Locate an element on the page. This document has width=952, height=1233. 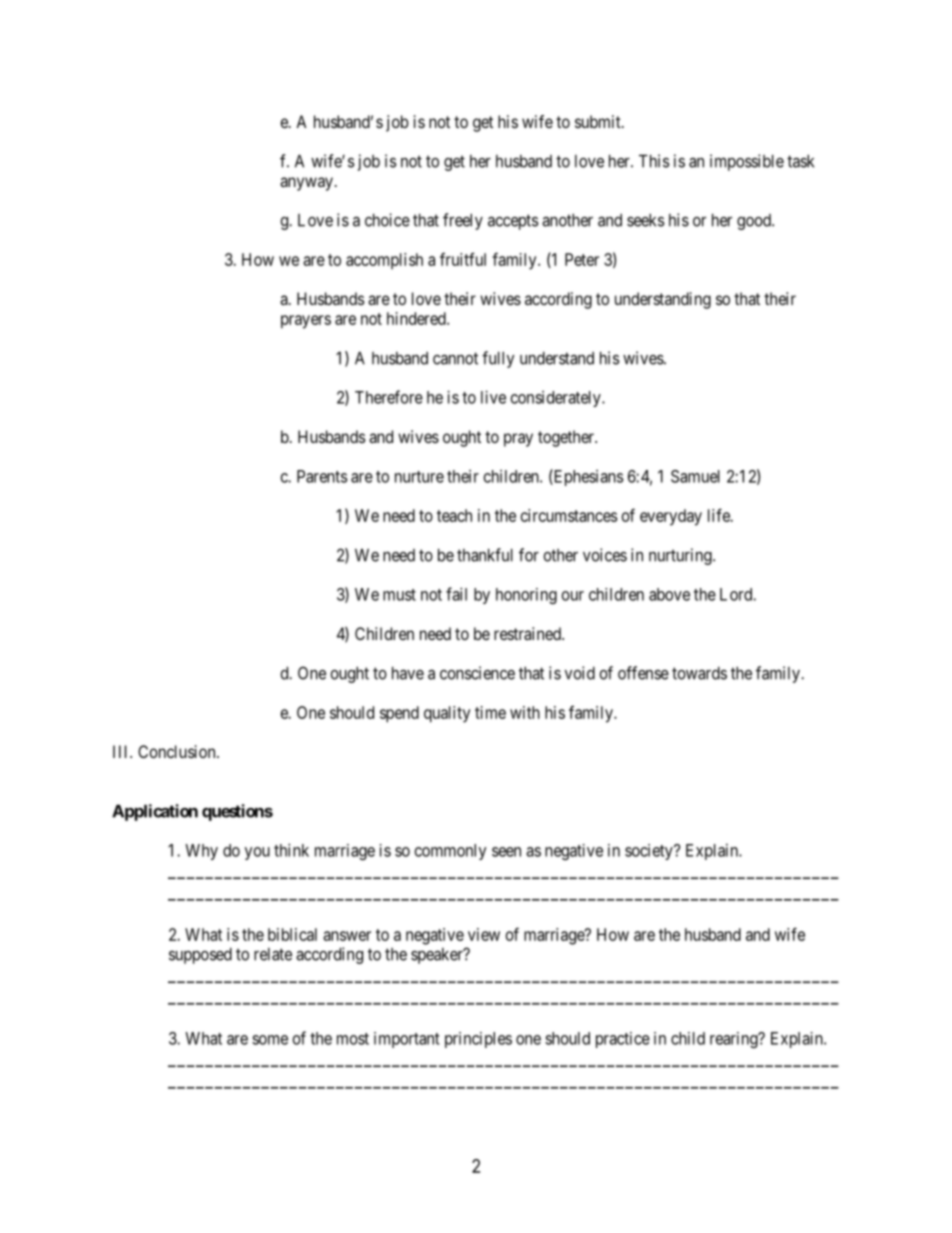
nurturing is located at coordinates (681, 556).
